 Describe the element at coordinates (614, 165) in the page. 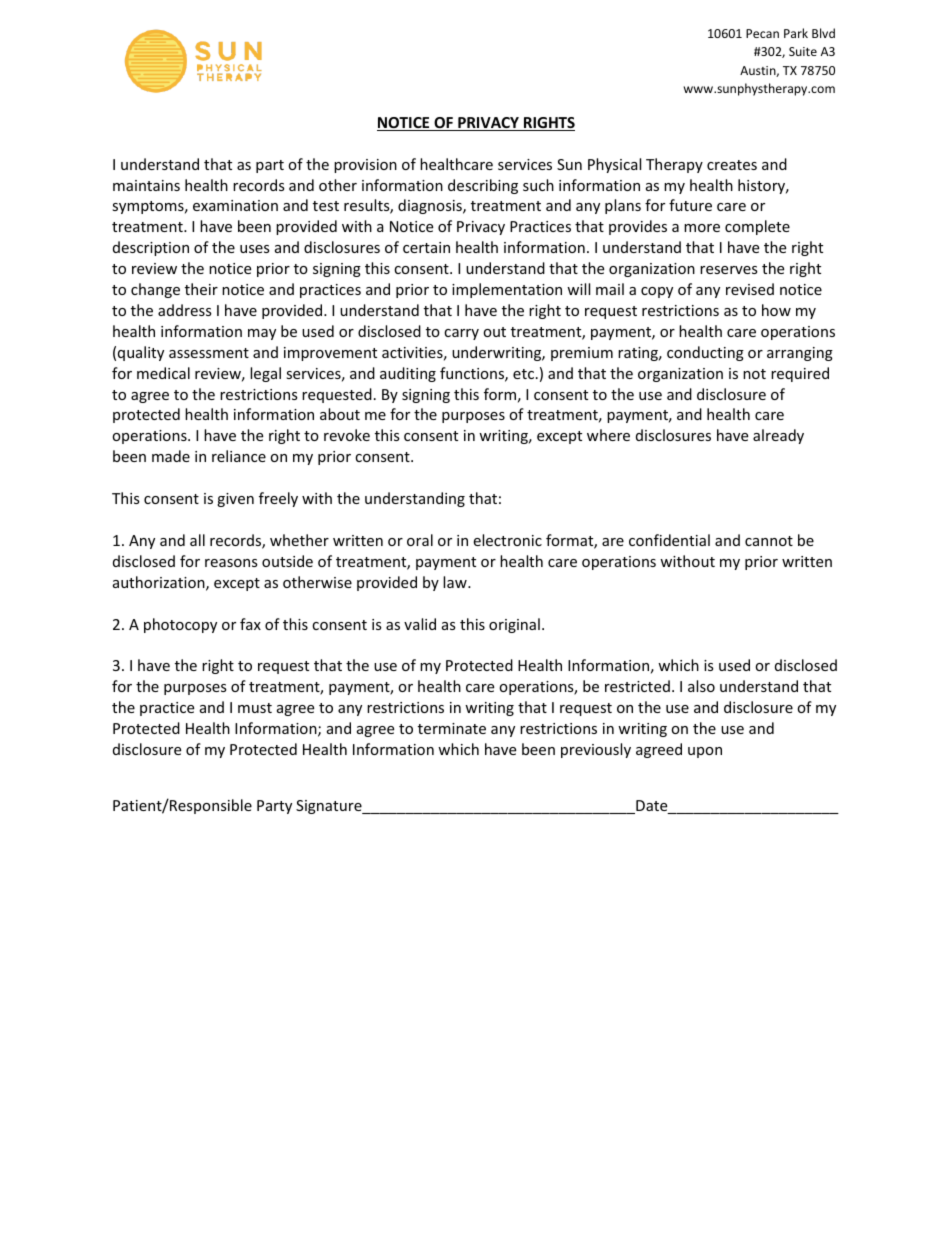

I see `Physical` at that location.
